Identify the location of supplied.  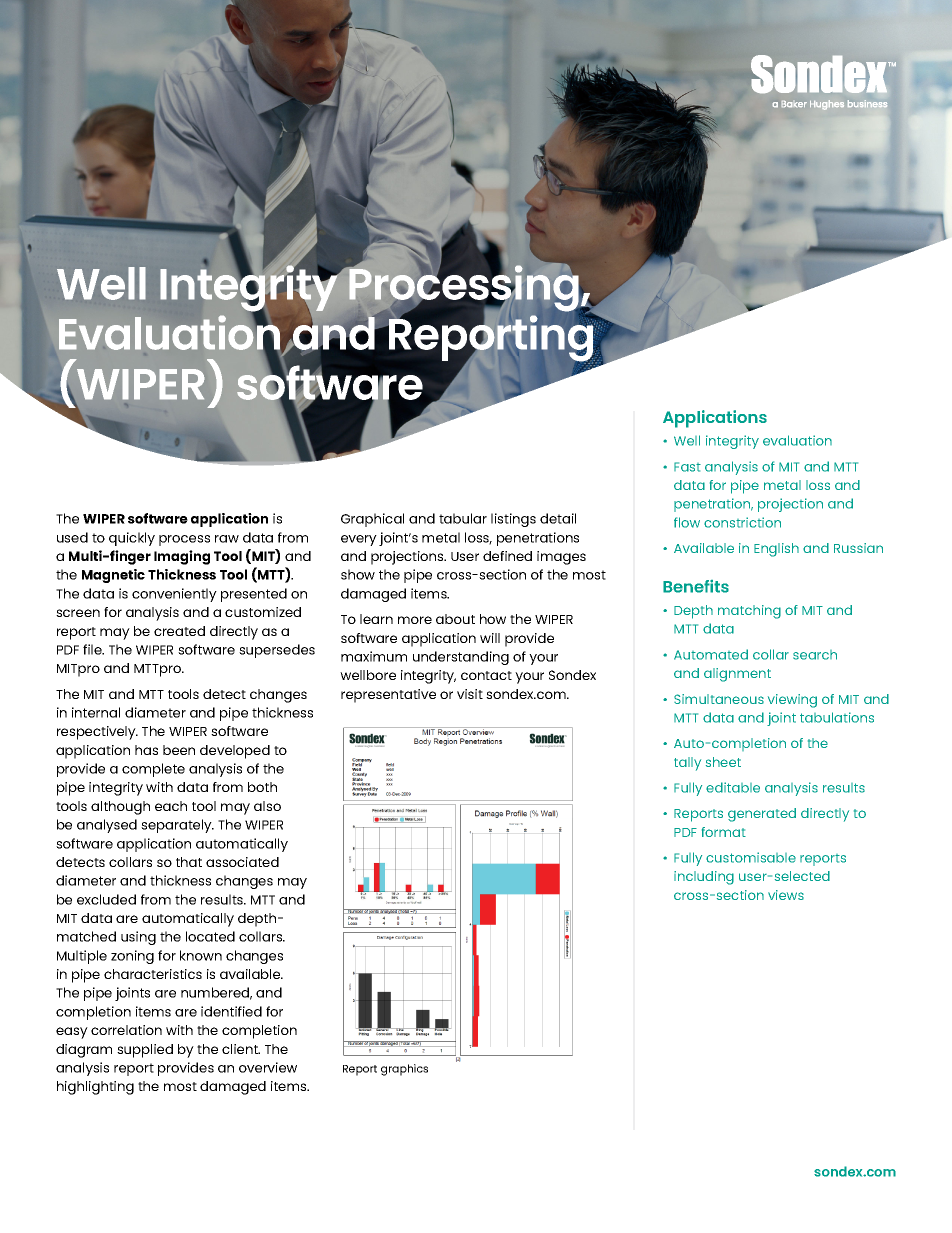
(145, 1051).
